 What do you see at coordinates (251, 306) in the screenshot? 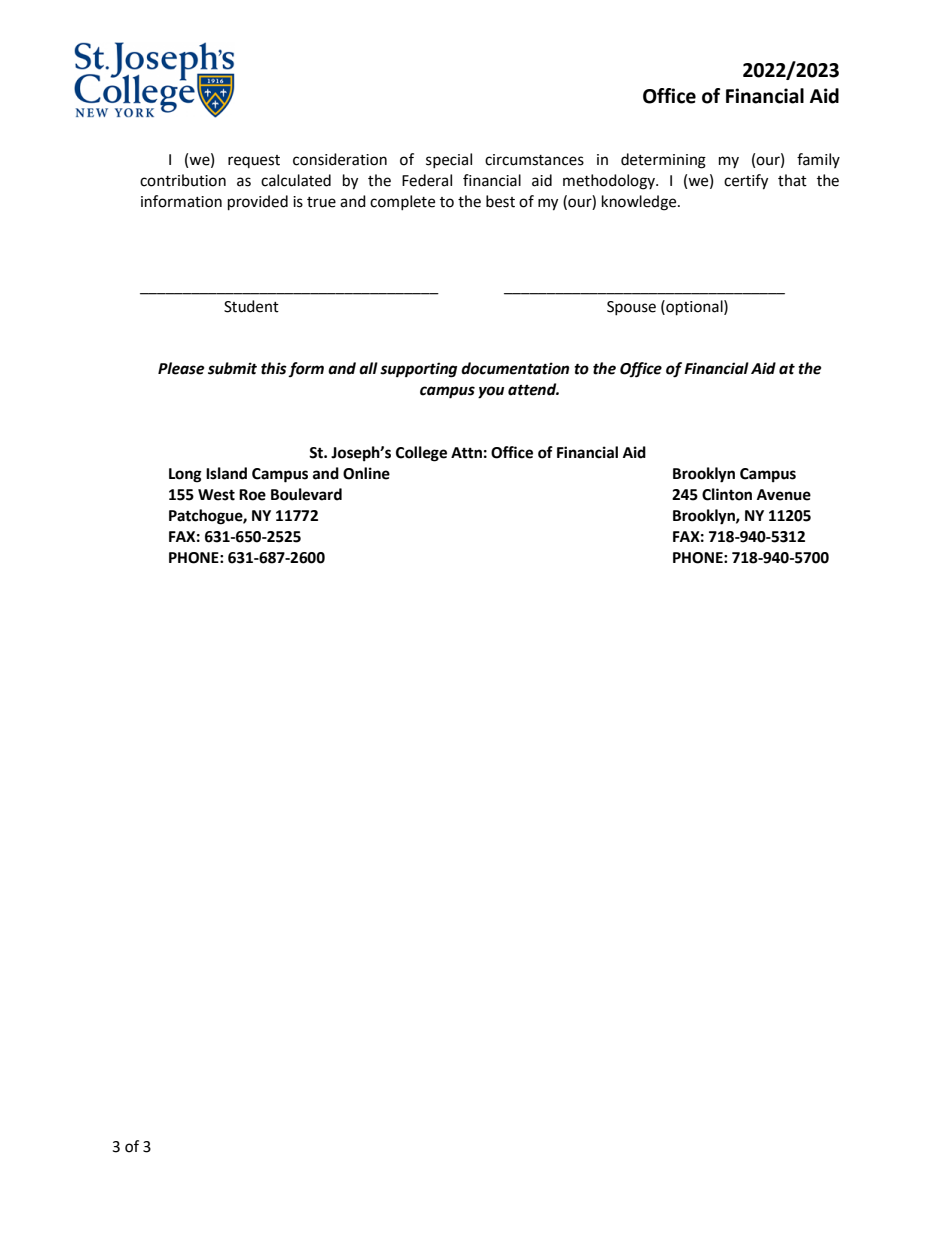
I see `Student` at bounding box center [251, 306].
